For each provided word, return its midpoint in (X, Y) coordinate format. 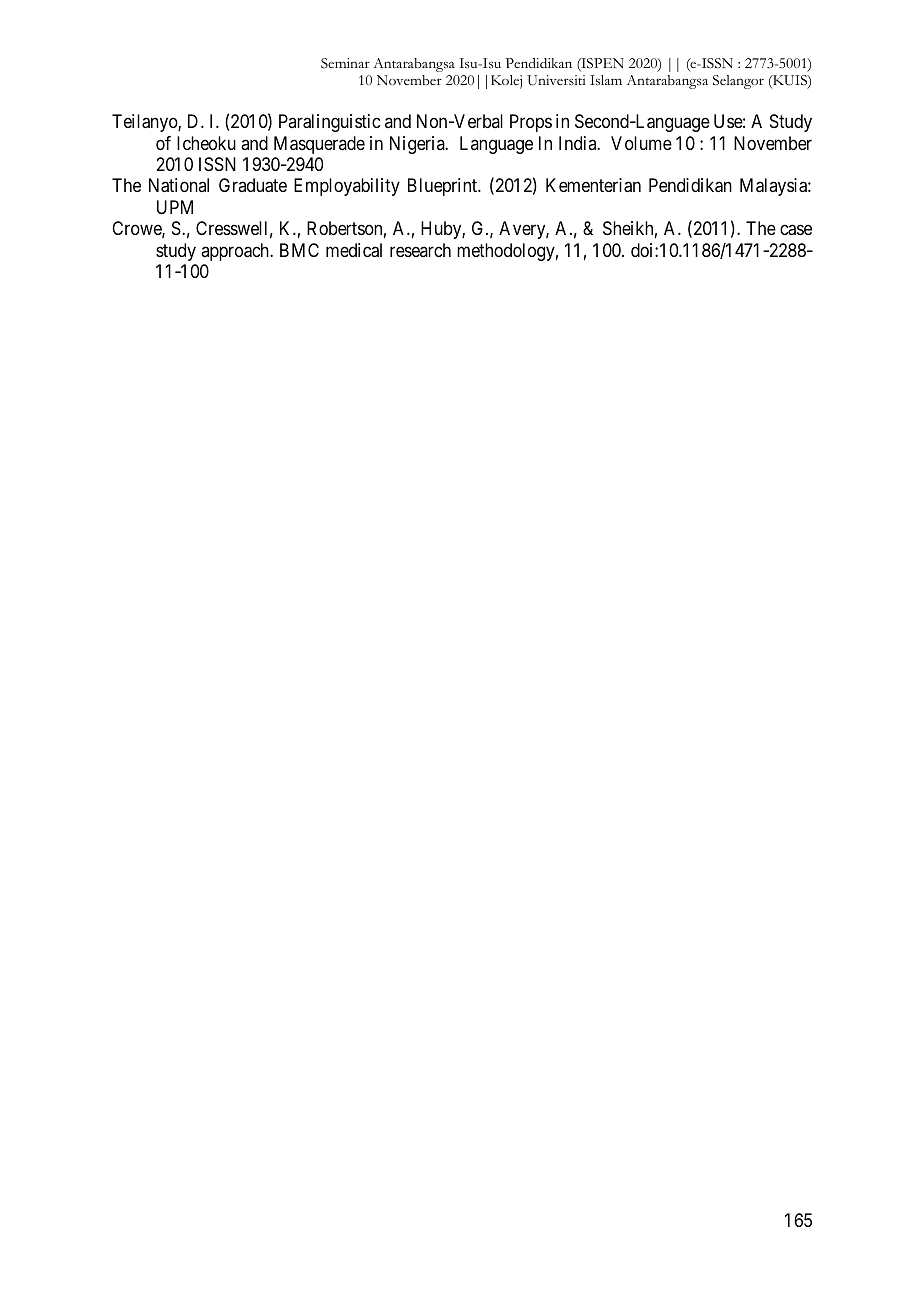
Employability (347, 187)
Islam (606, 80)
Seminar (345, 63)
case (796, 230)
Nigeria (418, 145)
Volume (641, 143)
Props (531, 123)
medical (354, 250)
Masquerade (319, 145)
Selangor (738, 82)
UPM (175, 207)
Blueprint (443, 187)
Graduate (253, 185)
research (420, 250)
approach (236, 252)
